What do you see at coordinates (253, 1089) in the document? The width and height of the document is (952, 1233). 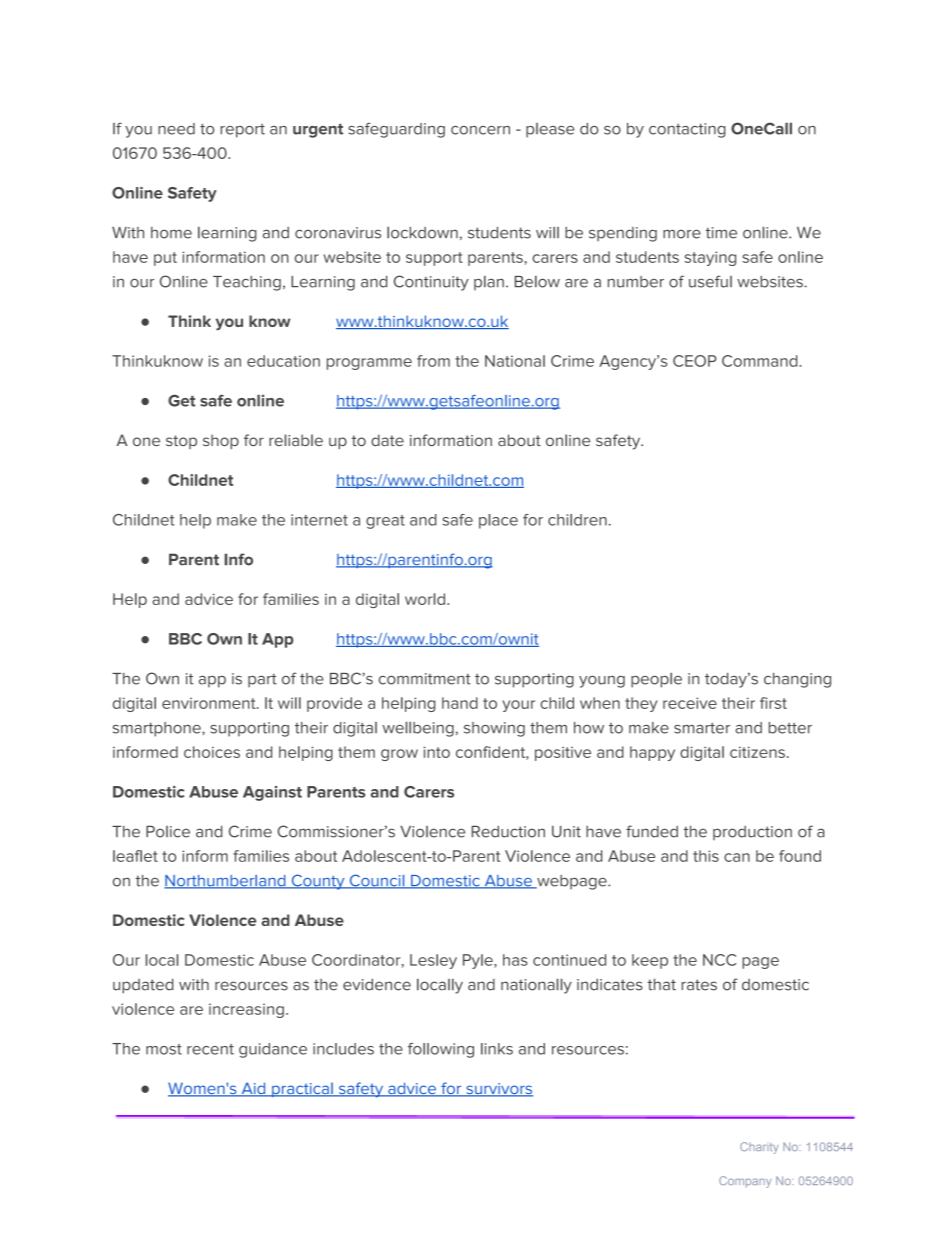 I see `Aid` at bounding box center [253, 1089].
